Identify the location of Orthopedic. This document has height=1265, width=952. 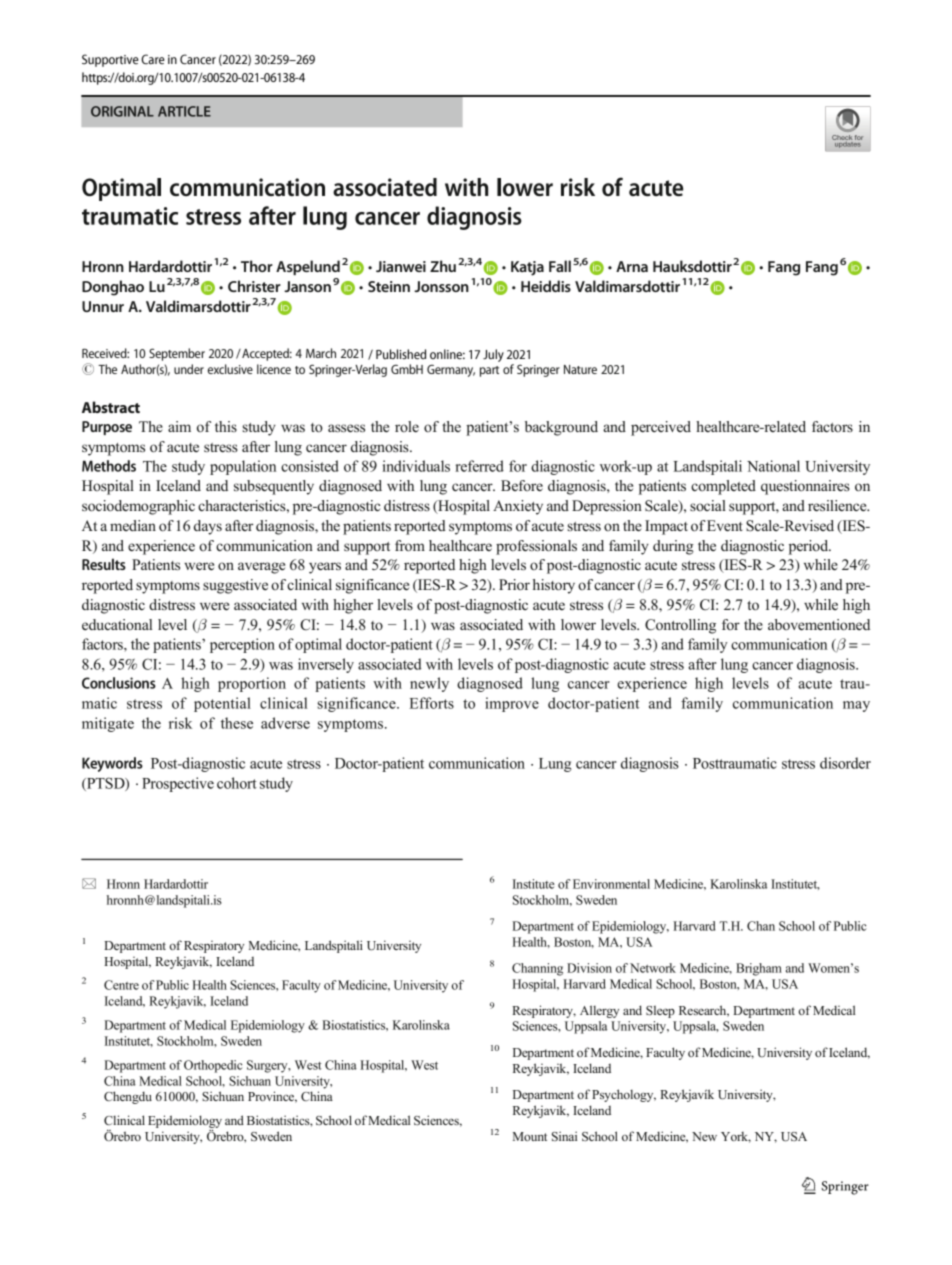
(213, 1066).
